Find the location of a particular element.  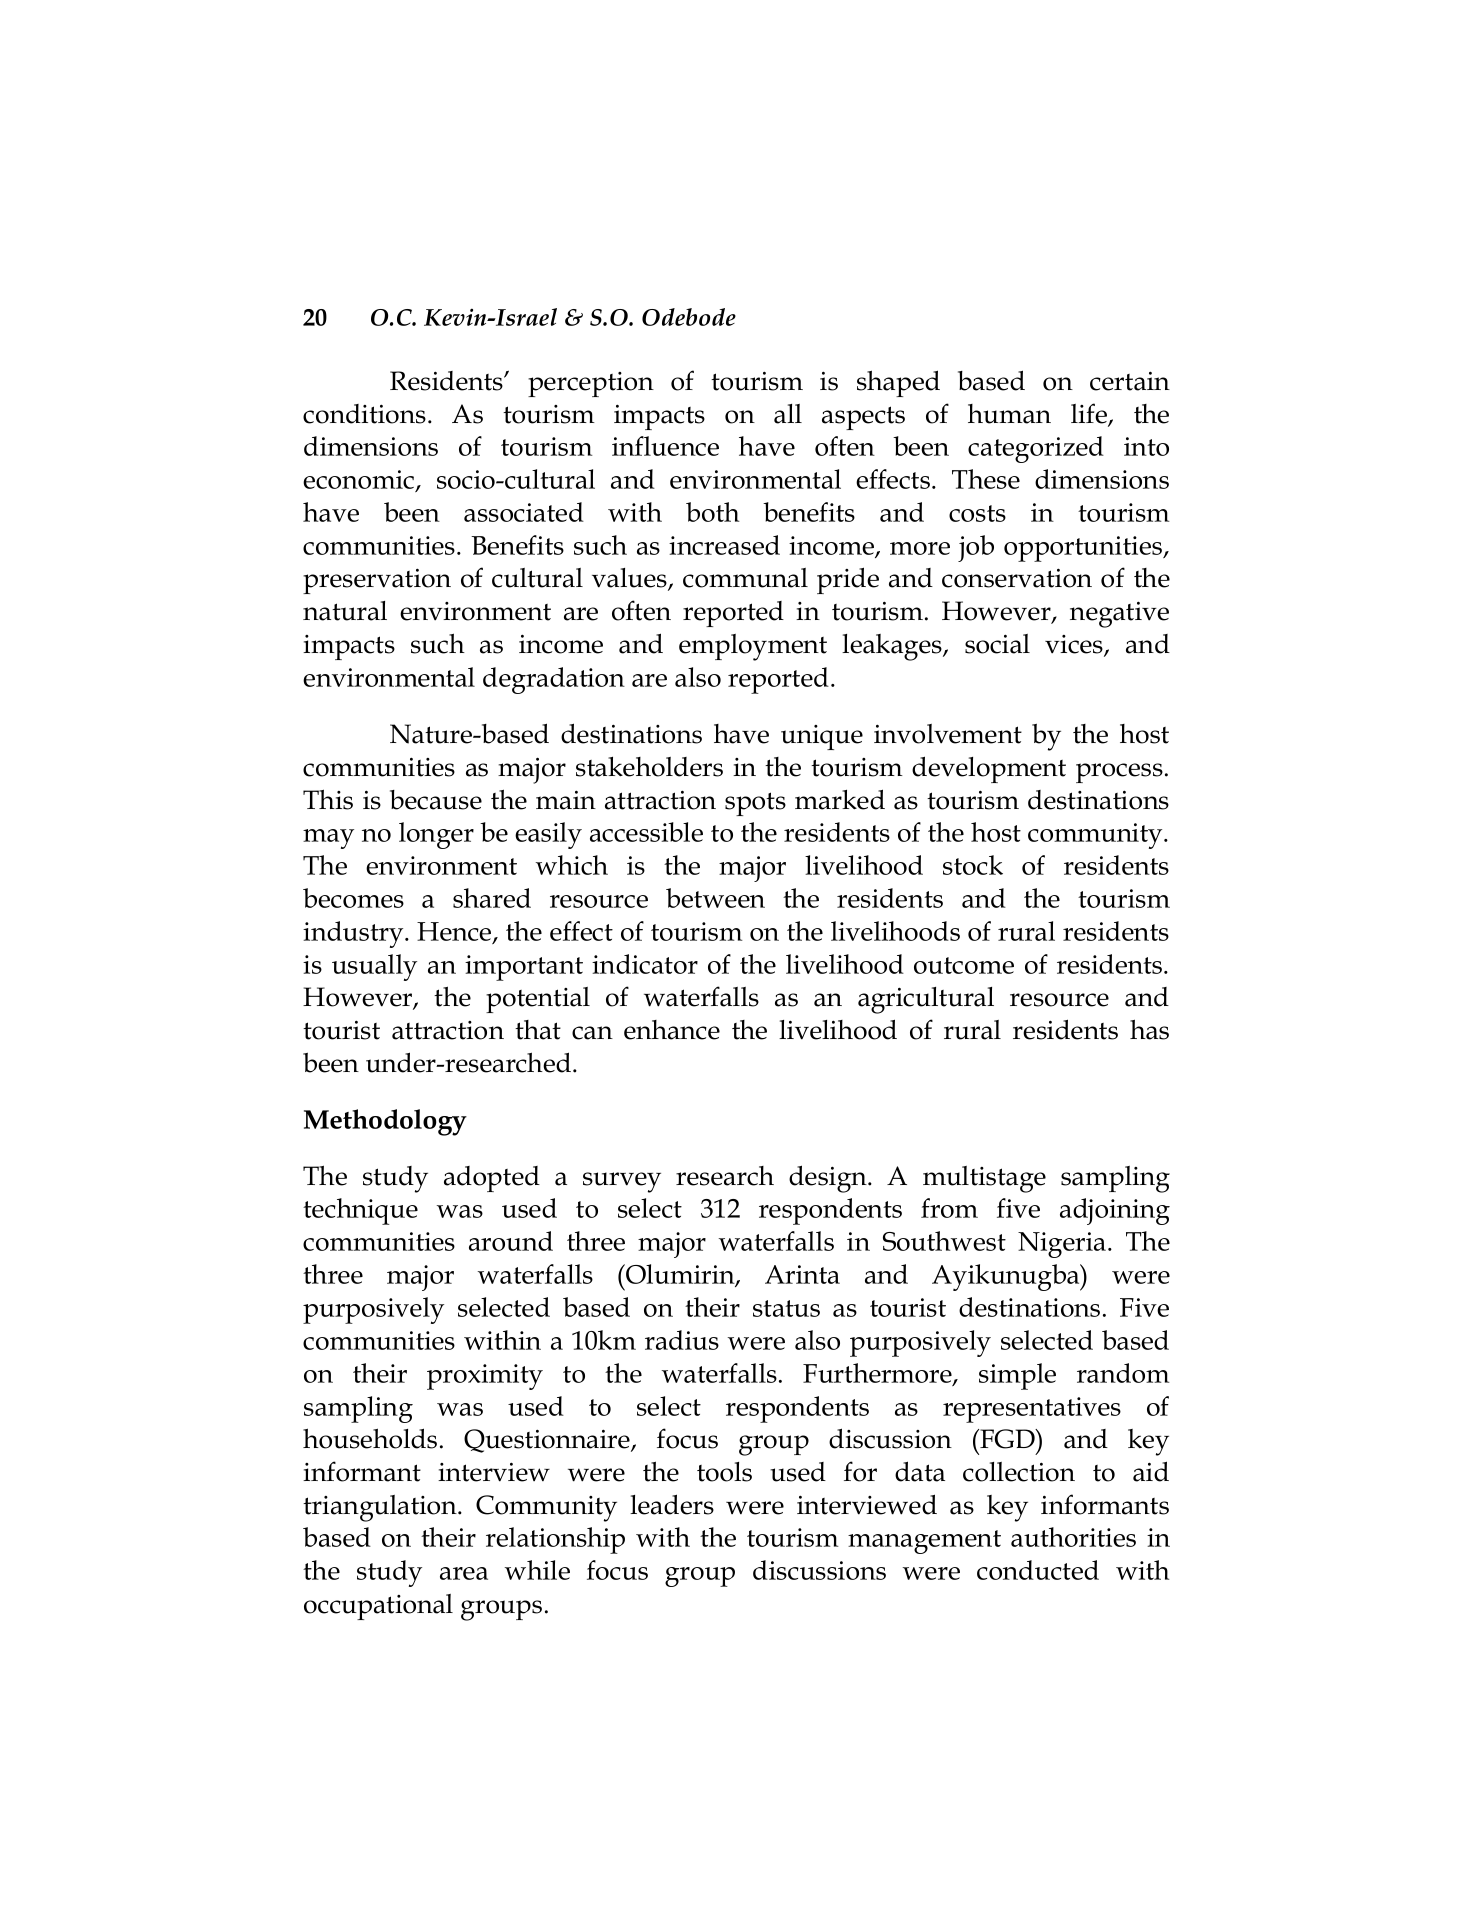

design is located at coordinates (829, 1179).
